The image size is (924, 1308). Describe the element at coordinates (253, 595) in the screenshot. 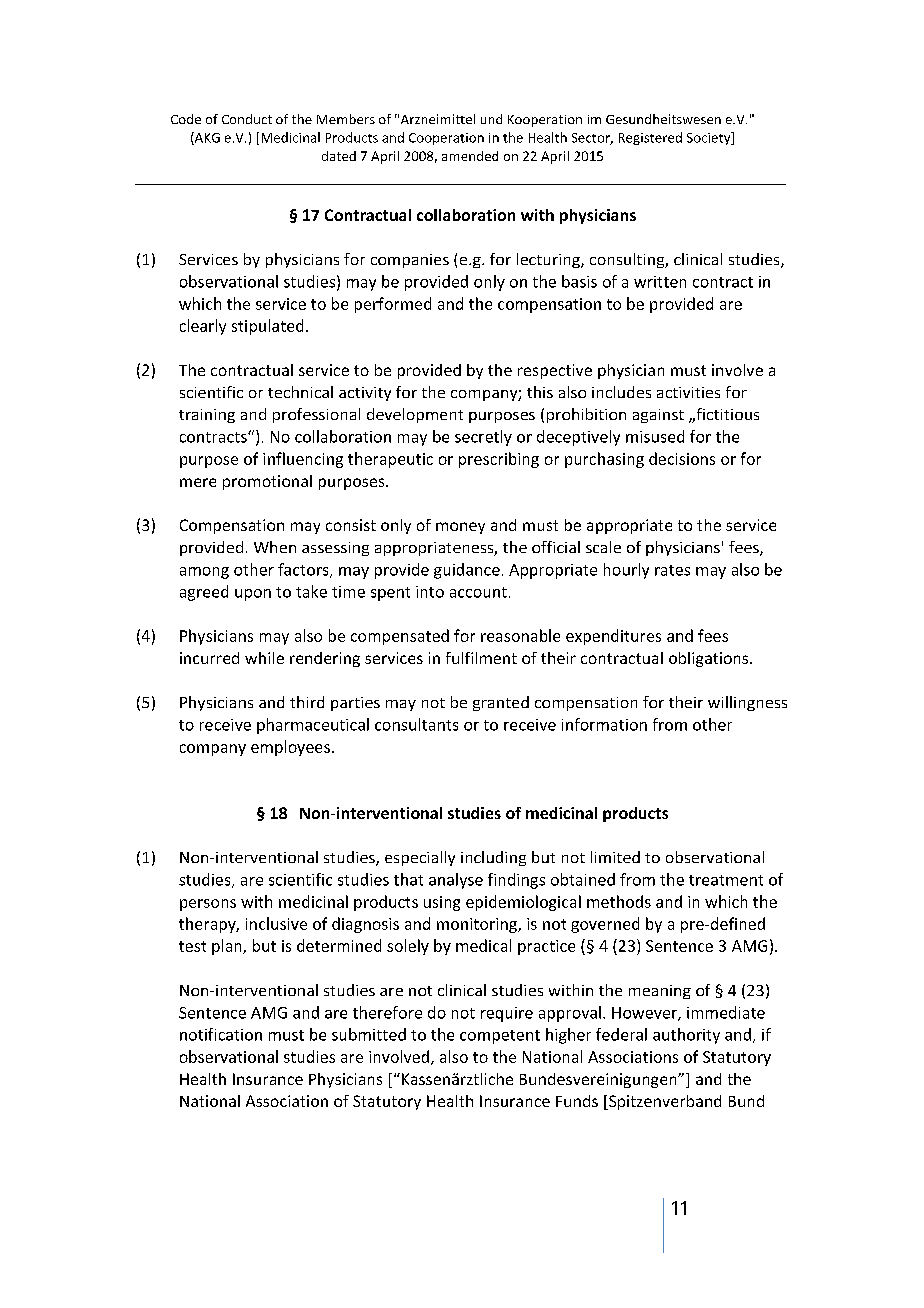

I see `upon` at that location.
